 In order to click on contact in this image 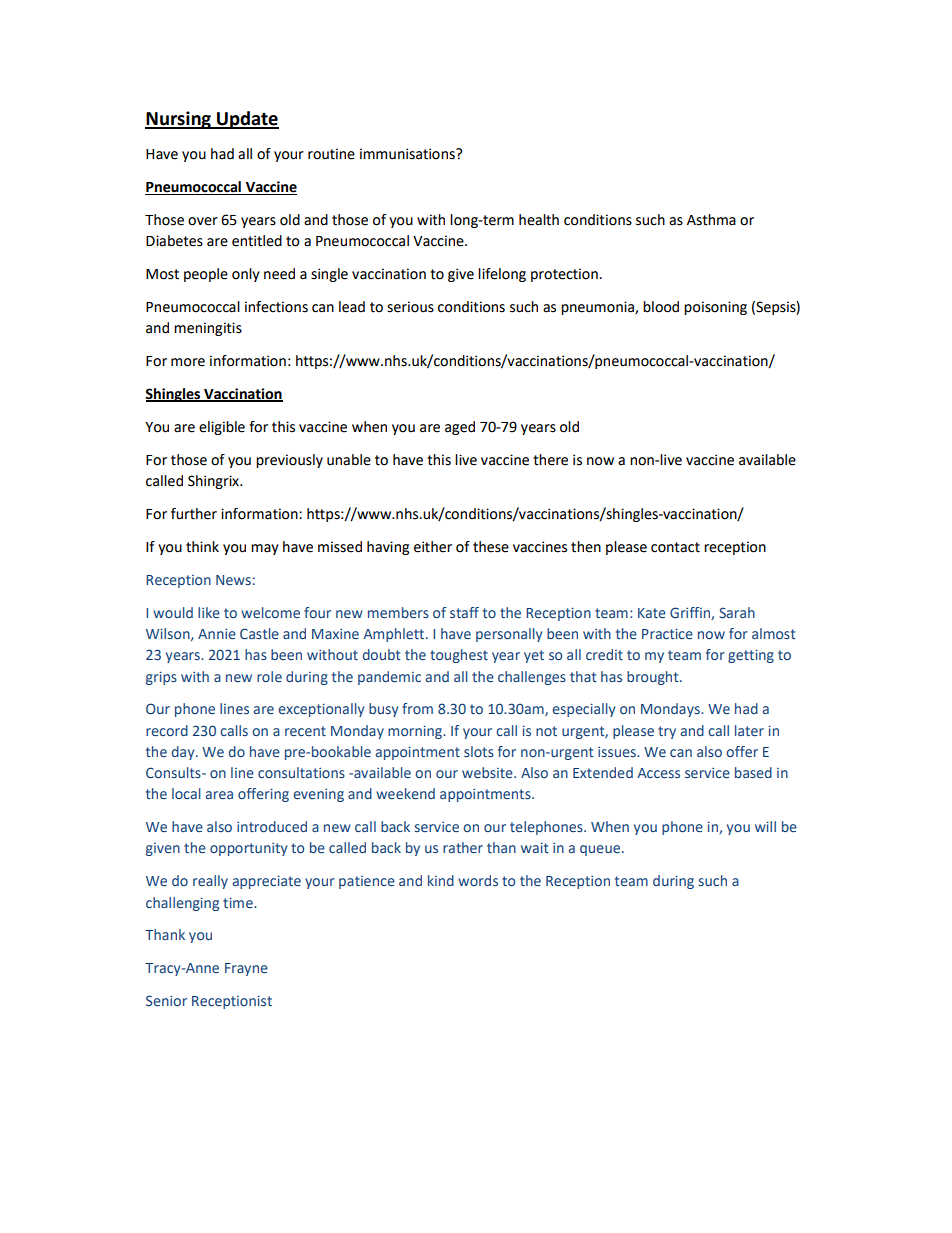, I will do `click(675, 547)`.
